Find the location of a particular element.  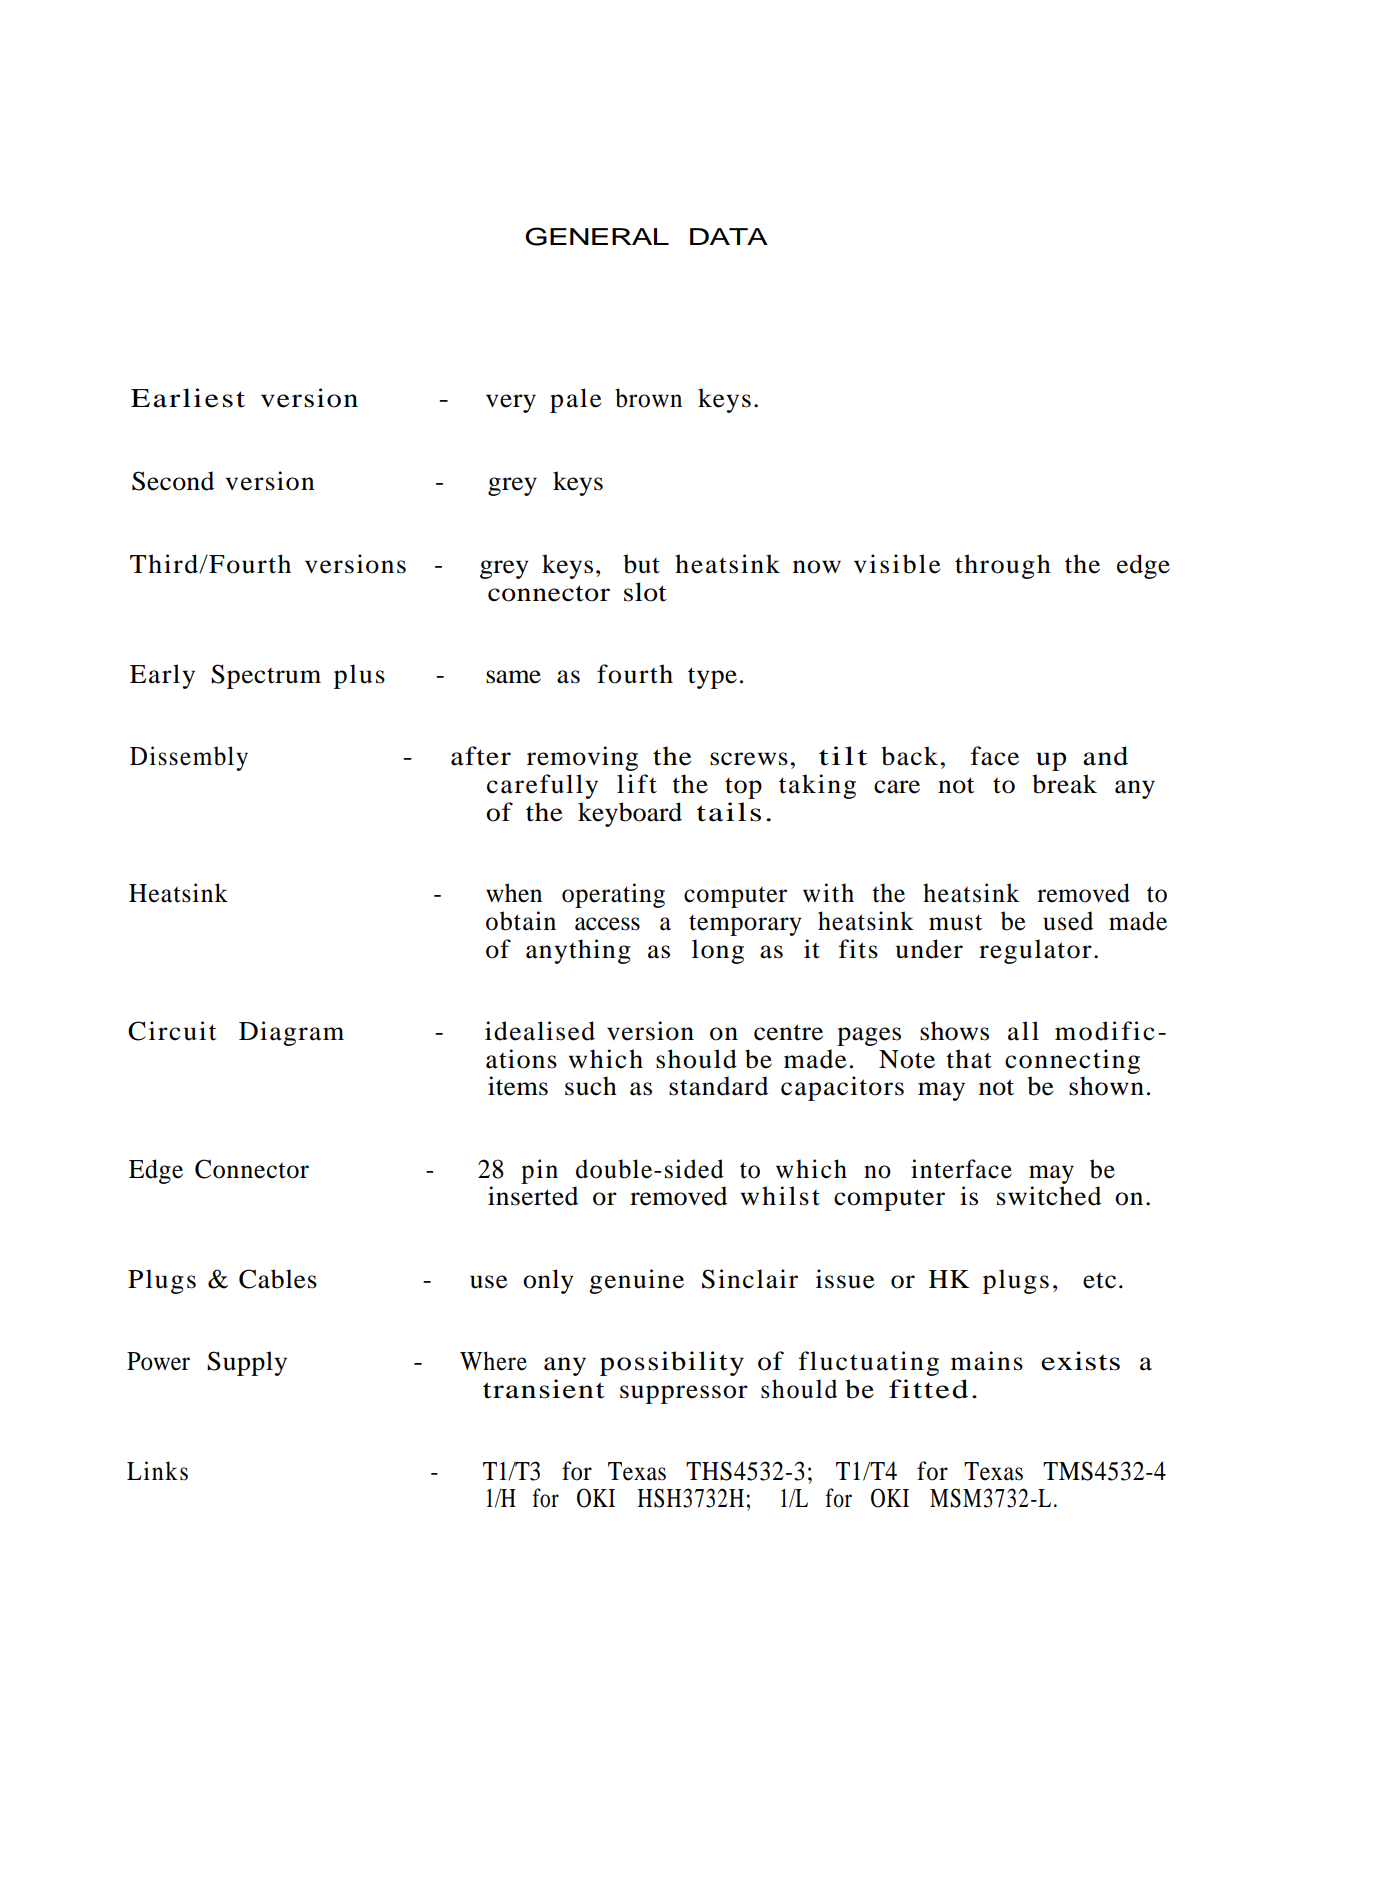

must is located at coordinates (955, 922).
